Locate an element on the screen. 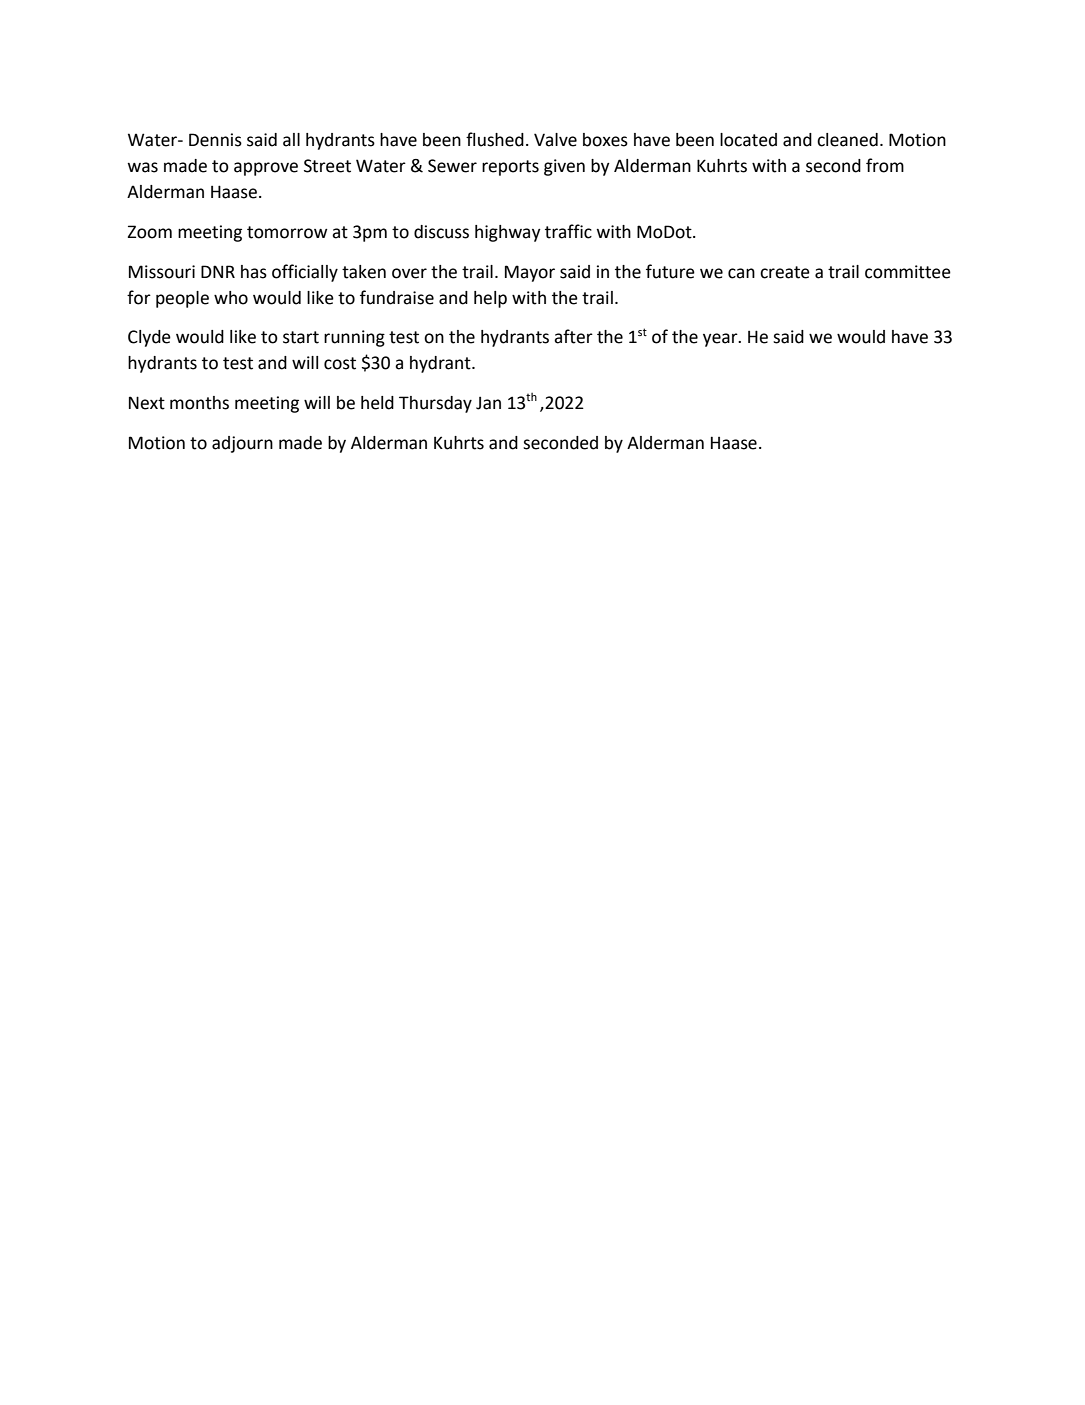 The image size is (1085, 1405). tomorrow is located at coordinates (287, 232).
